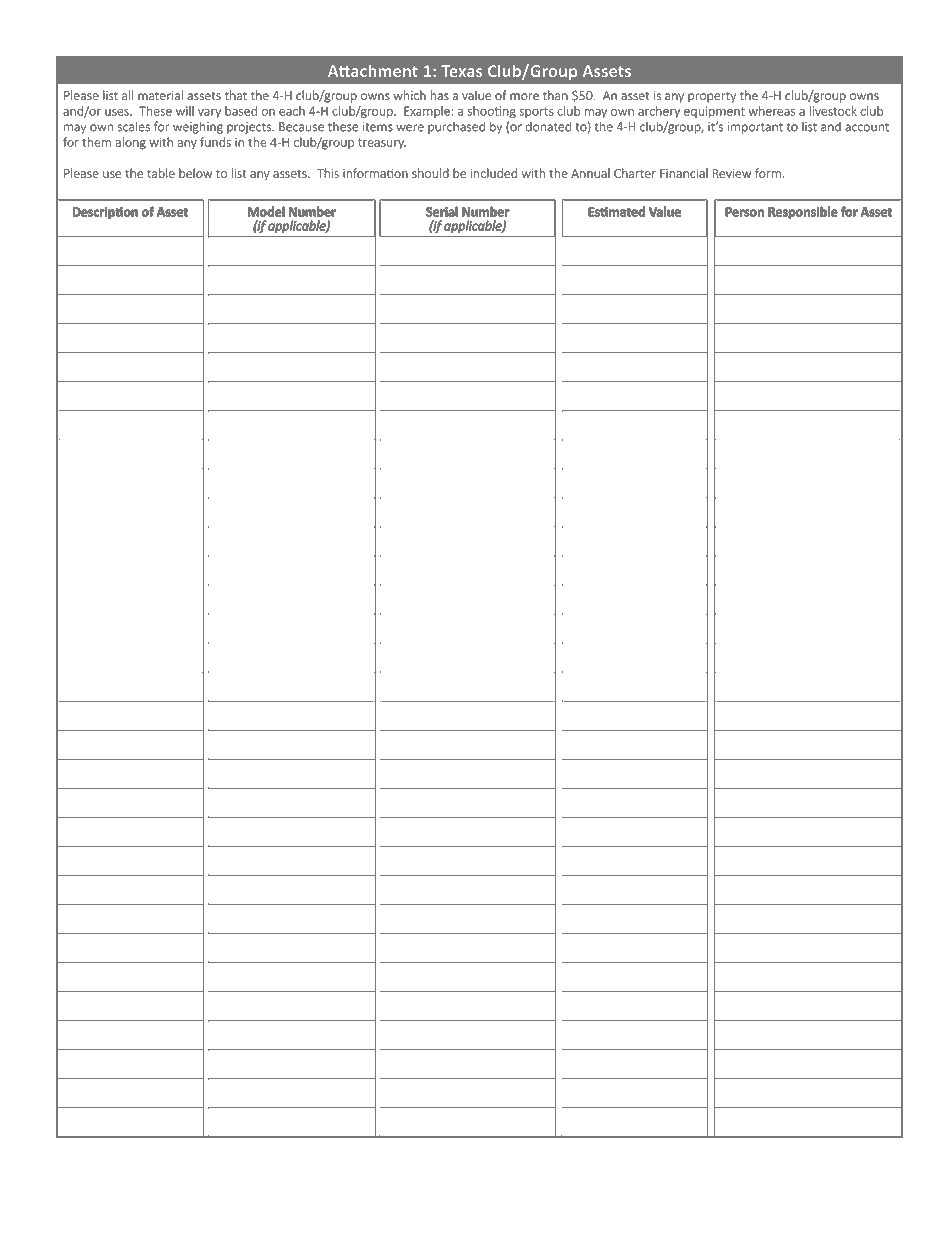  I want to click on shooting, so click(492, 112).
